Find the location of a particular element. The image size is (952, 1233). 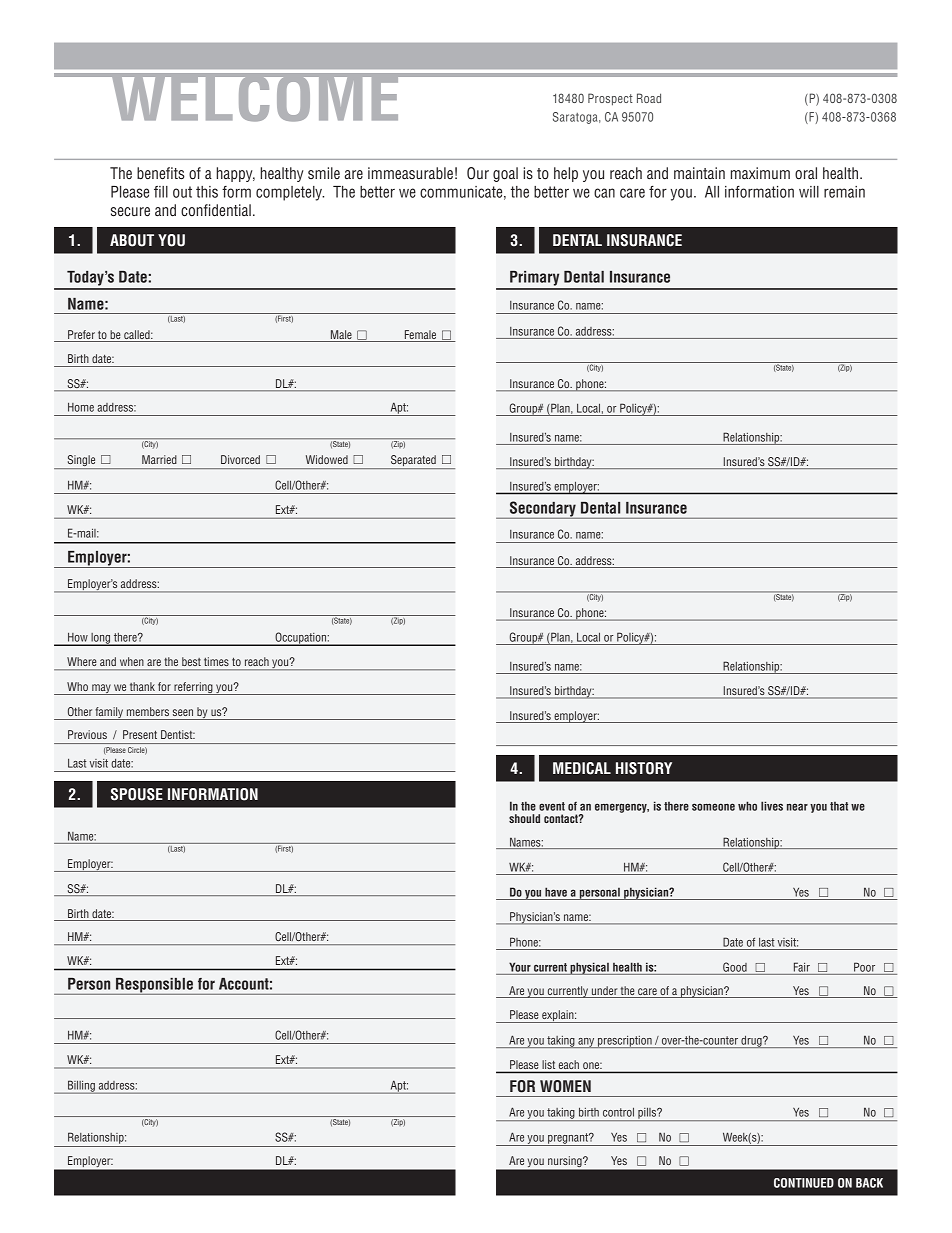

CONTINUED is located at coordinates (804, 1183).
